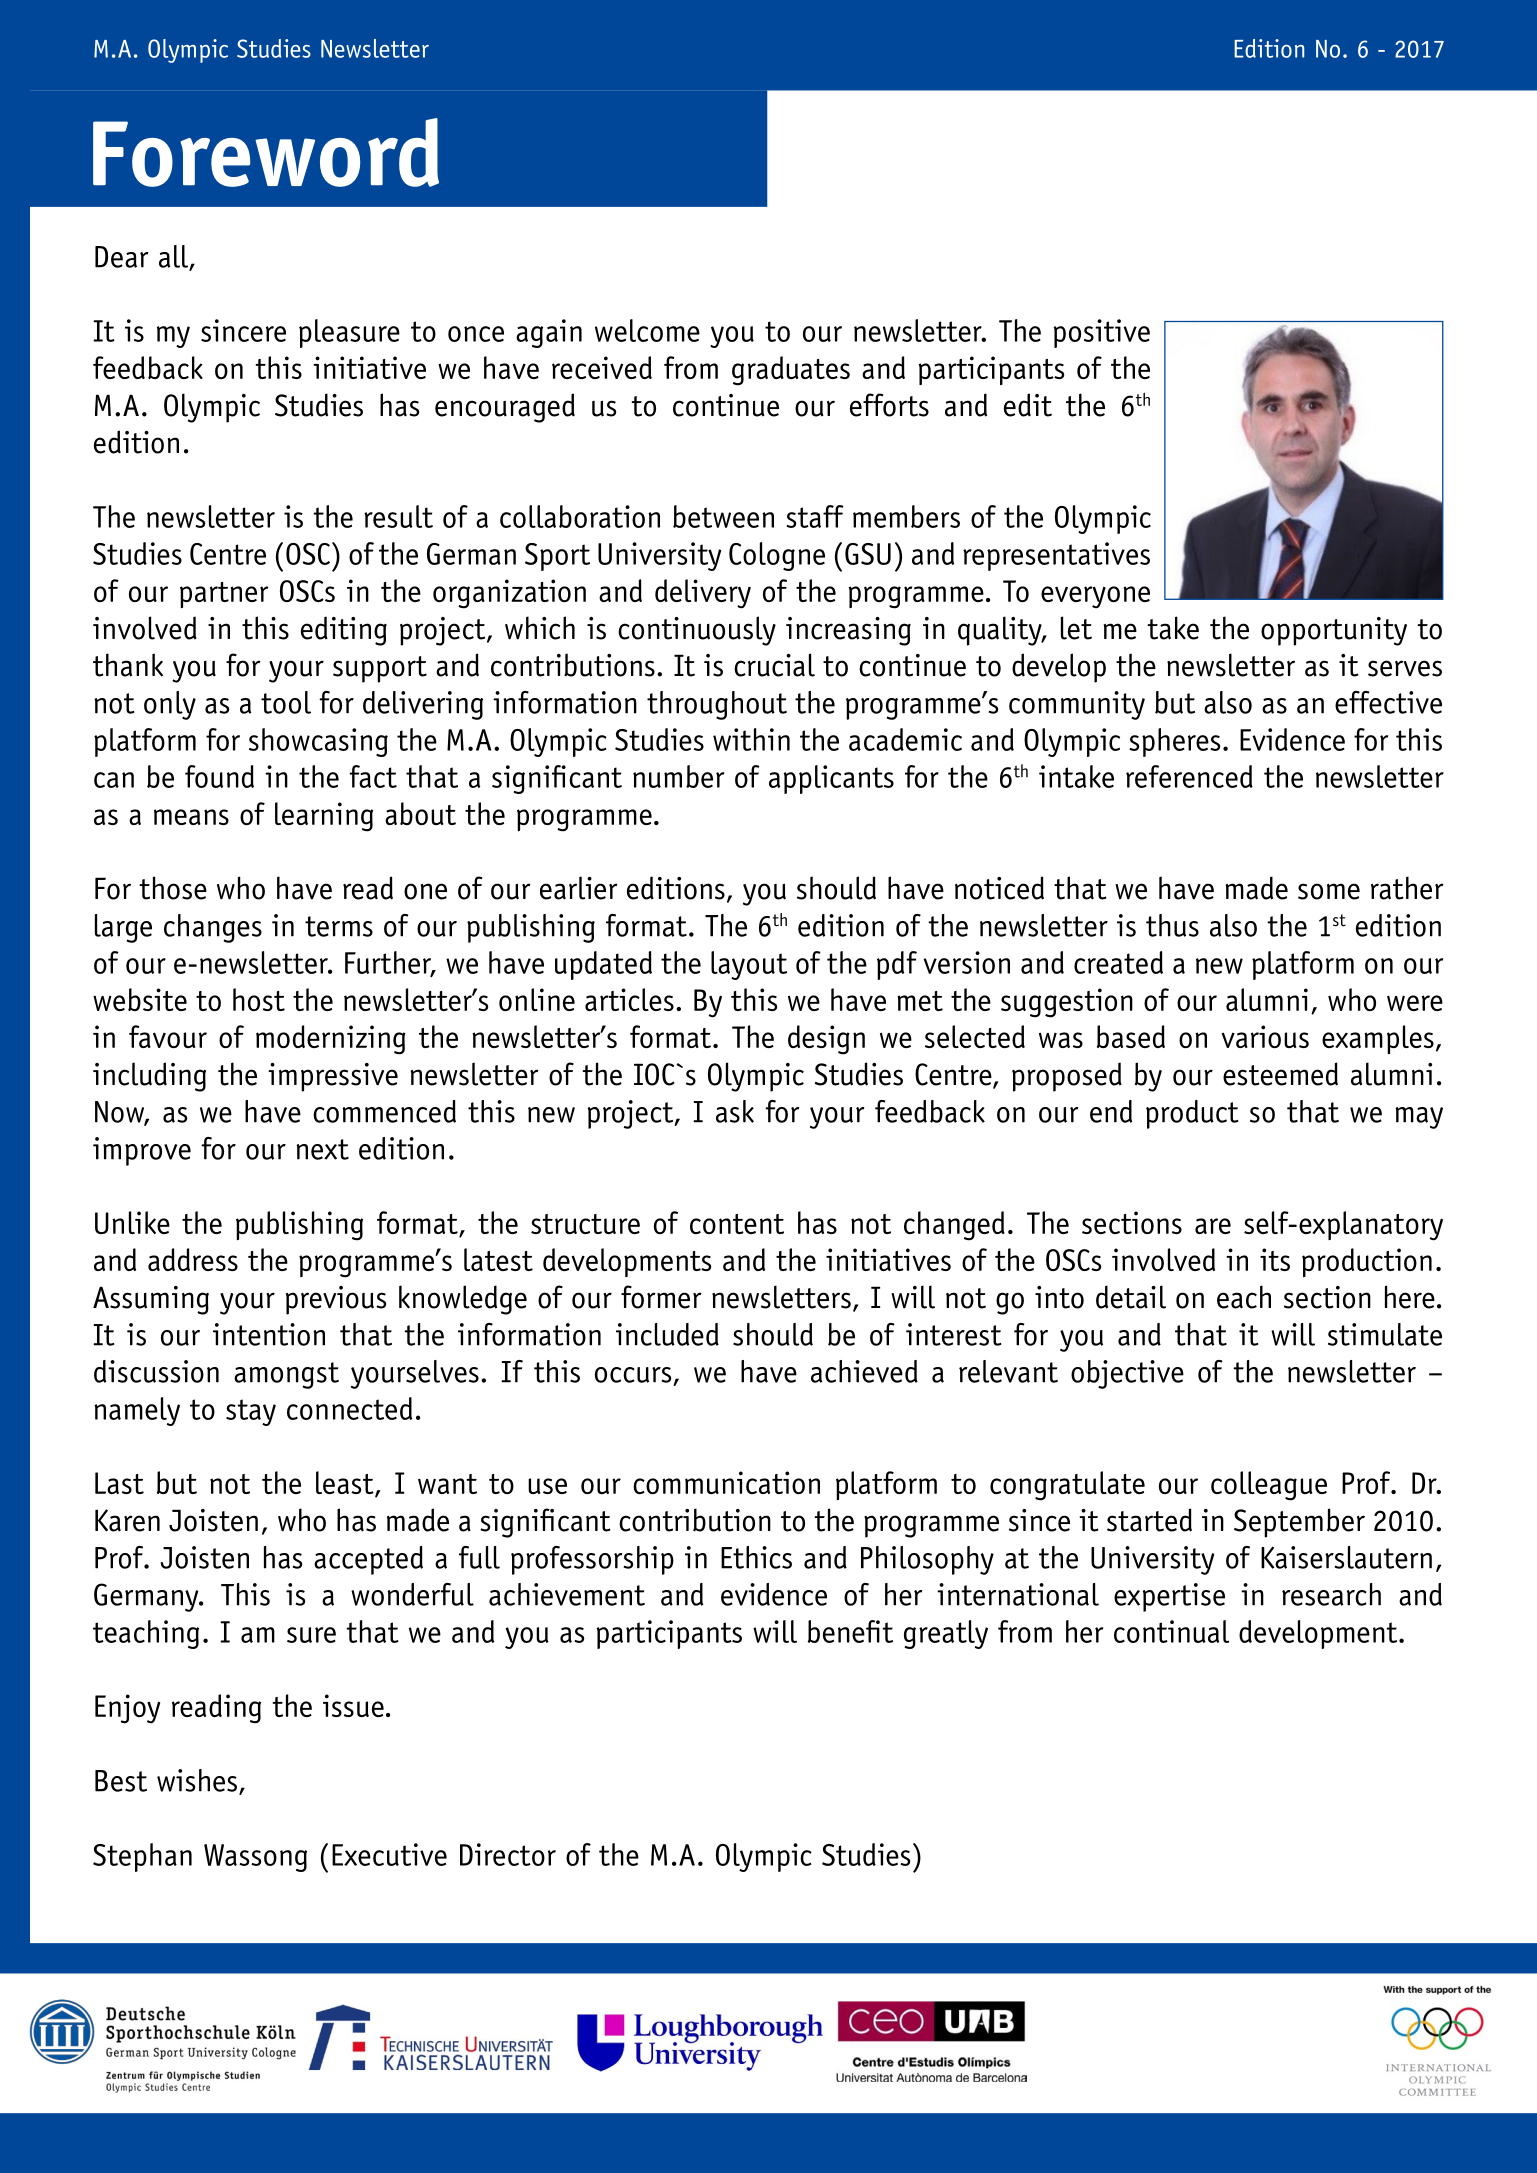 The width and height of the document is (1537, 2173). What do you see at coordinates (266, 152) in the document?
I see `Foreword` at bounding box center [266, 152].
